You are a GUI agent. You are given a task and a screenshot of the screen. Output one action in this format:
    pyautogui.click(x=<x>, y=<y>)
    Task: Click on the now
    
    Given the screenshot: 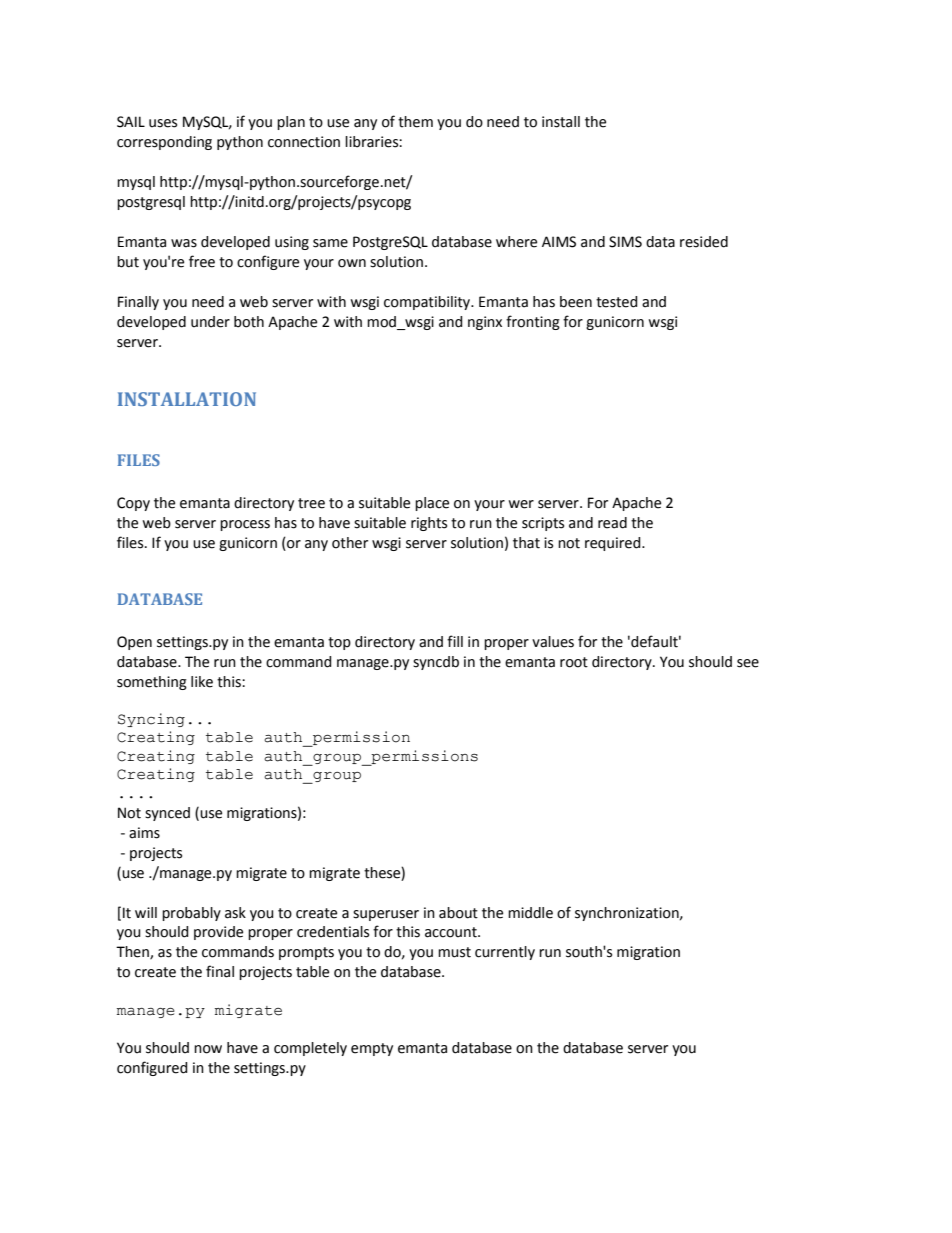 What is the action you would take?
    pyautogui.click(x=208, y=1049)
